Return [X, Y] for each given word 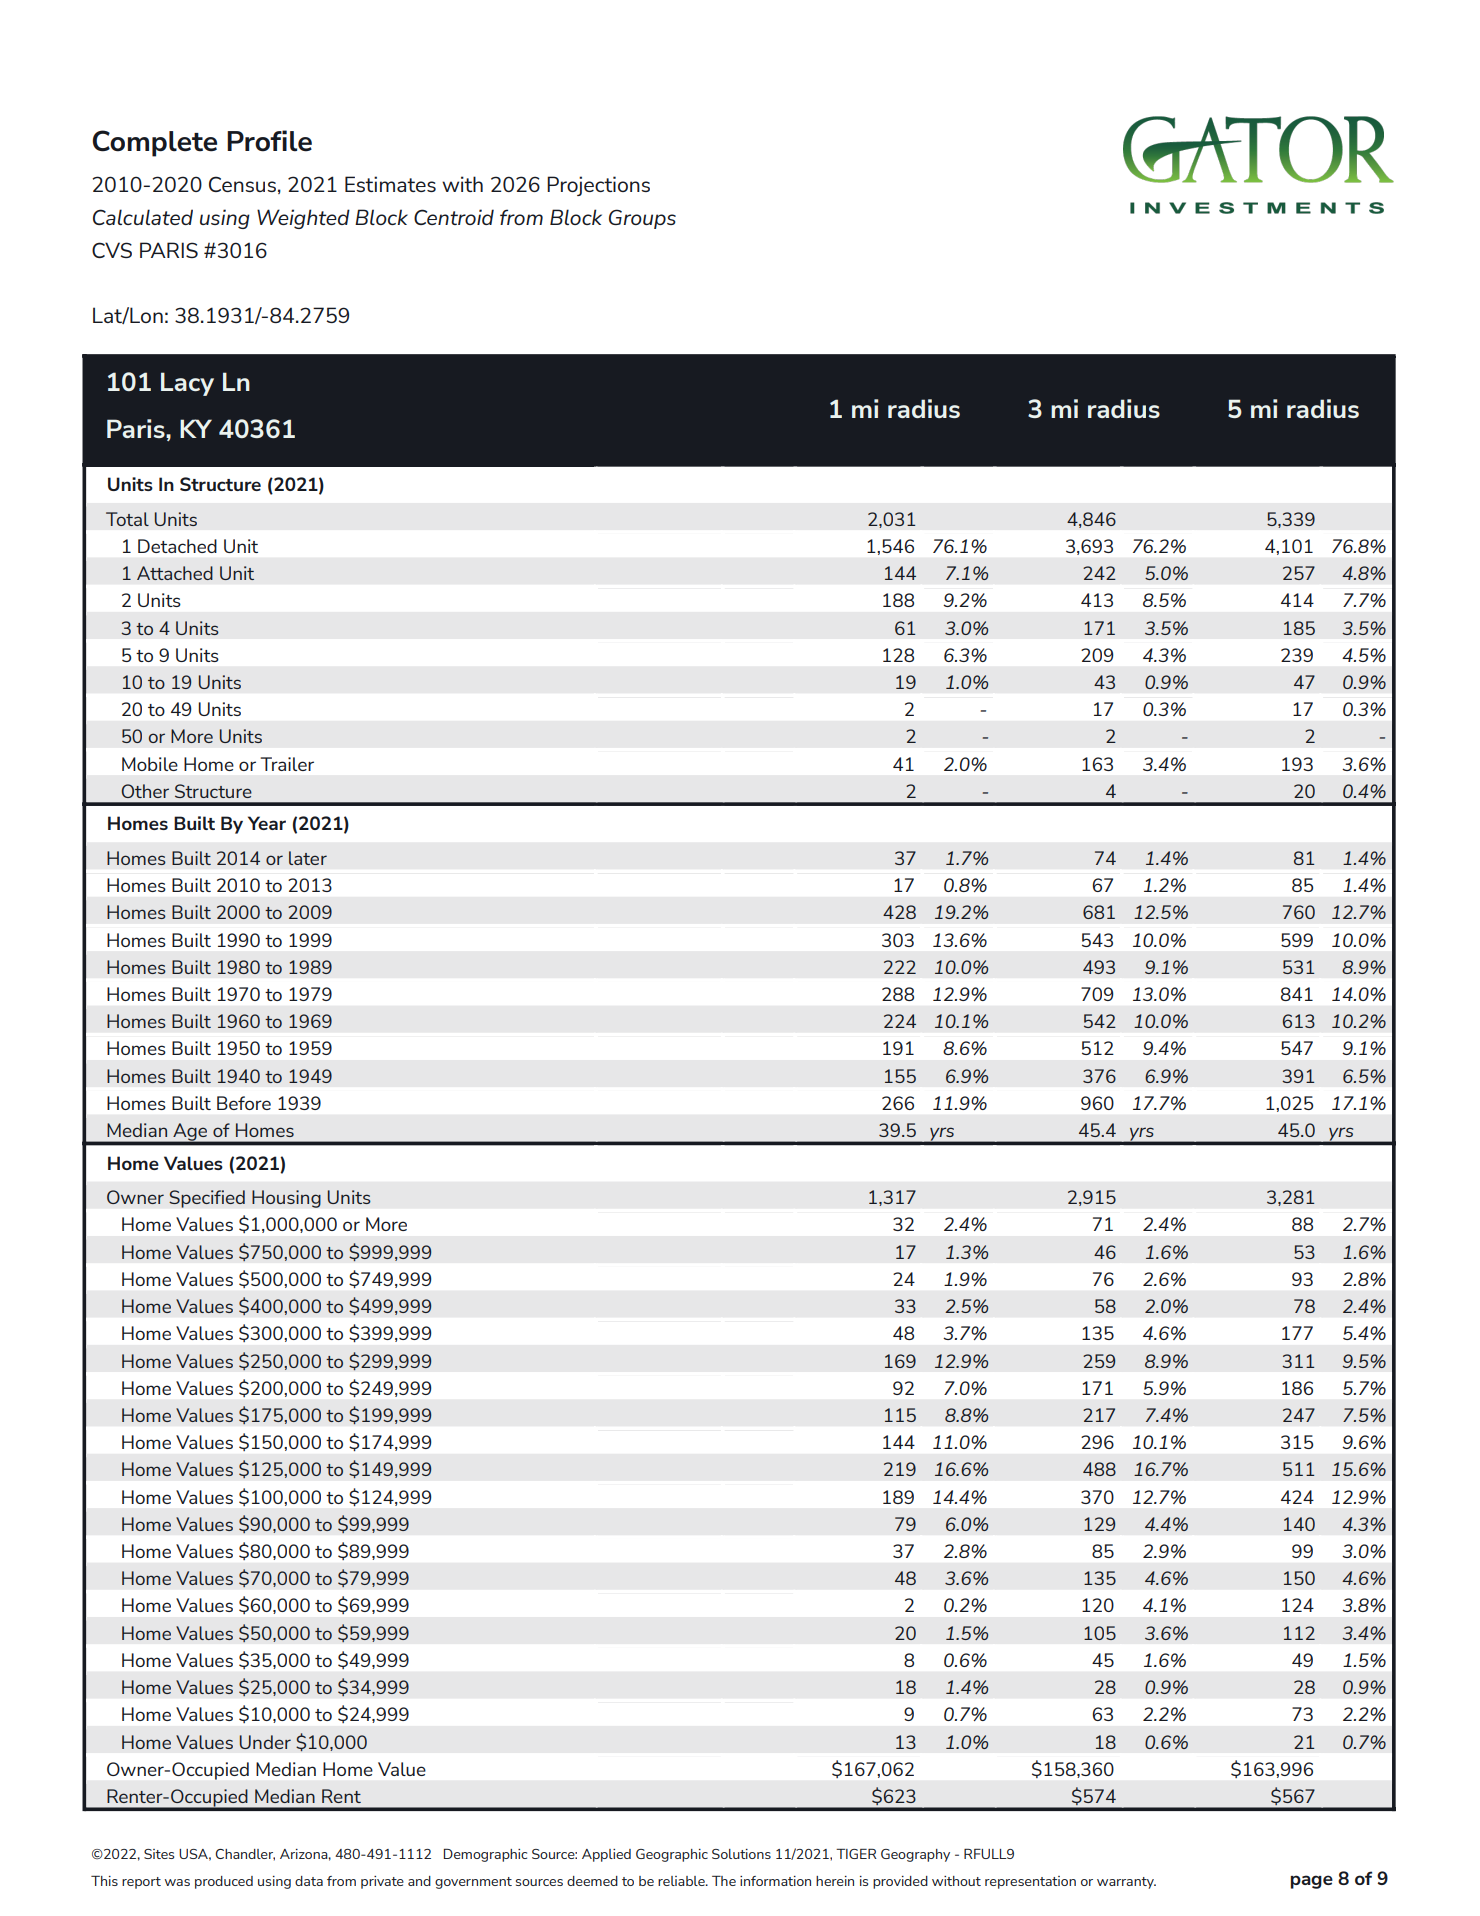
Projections [598, 186]
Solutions [741, 1854]
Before [244, 1103]
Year [267, 823]
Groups [642, 219]
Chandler [245, 1855]
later [308, 858]
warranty [1126, 1883]
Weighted [303, 219]
